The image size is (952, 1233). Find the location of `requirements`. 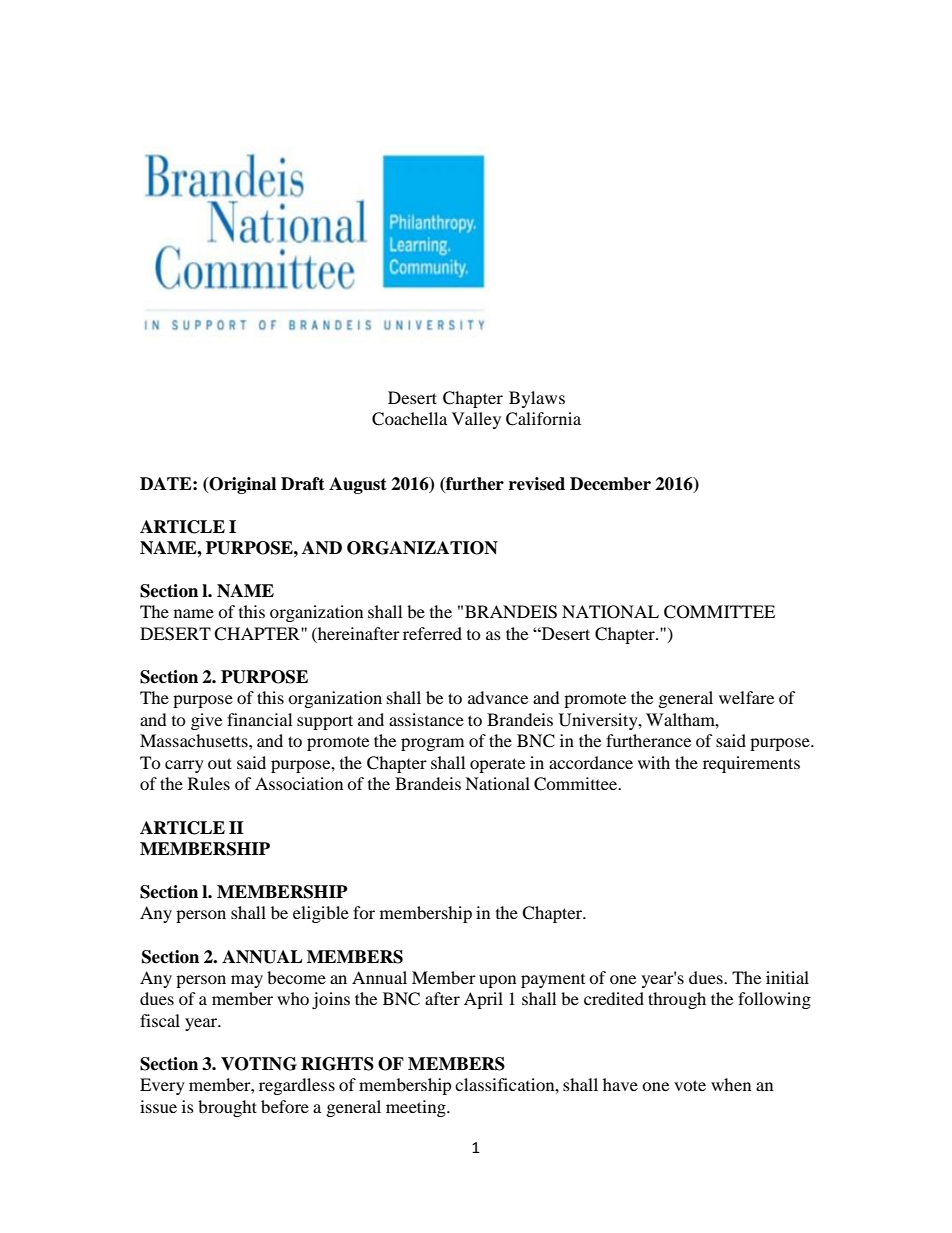

requirements is located at coordinates (751, 764).
